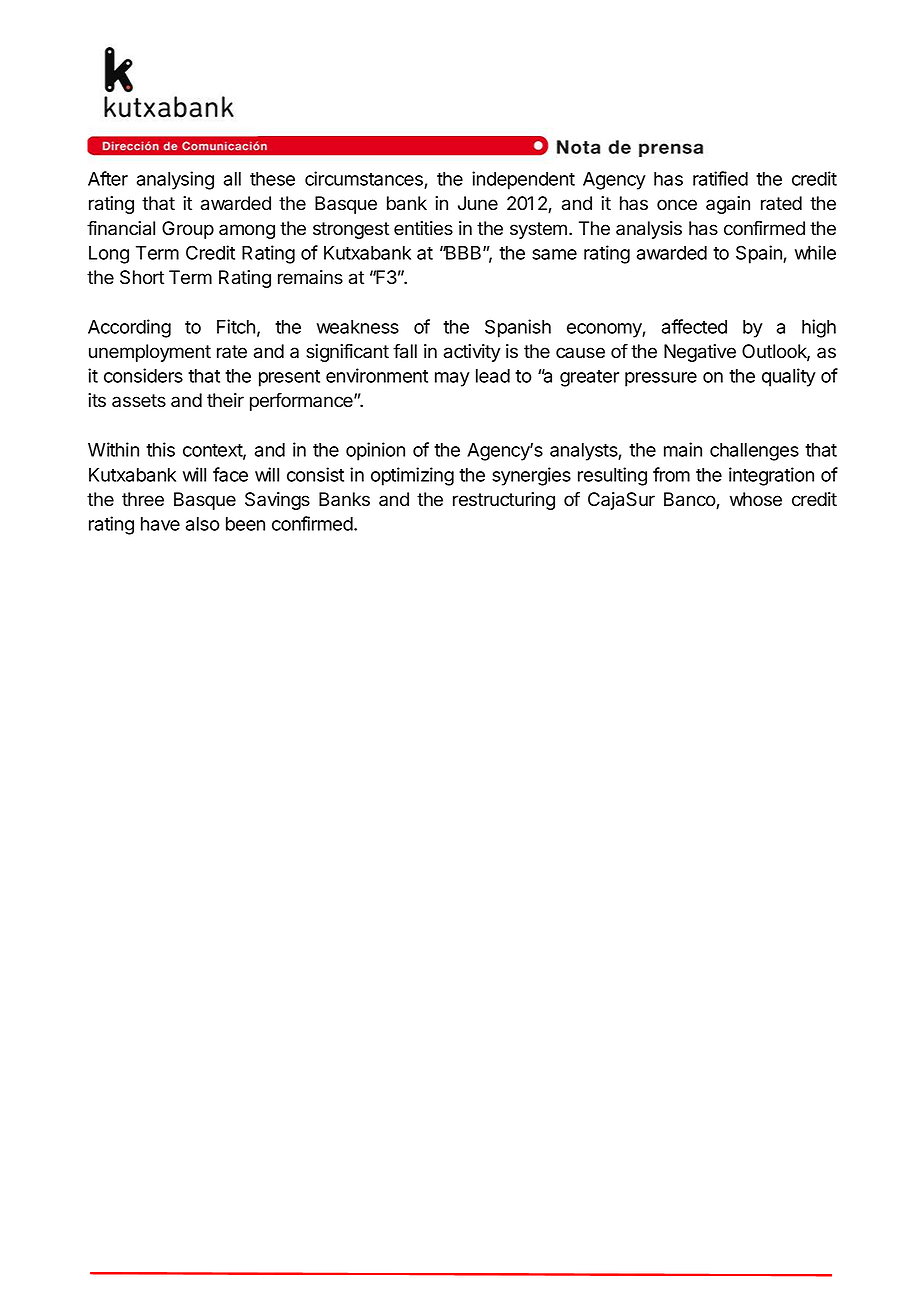 Image resolution: width=924 pixels, height=1308 pixels. What do you see at coordinates (700, 353) in the screenshot?
I see `Negative` at bounding box center [700, 353].
